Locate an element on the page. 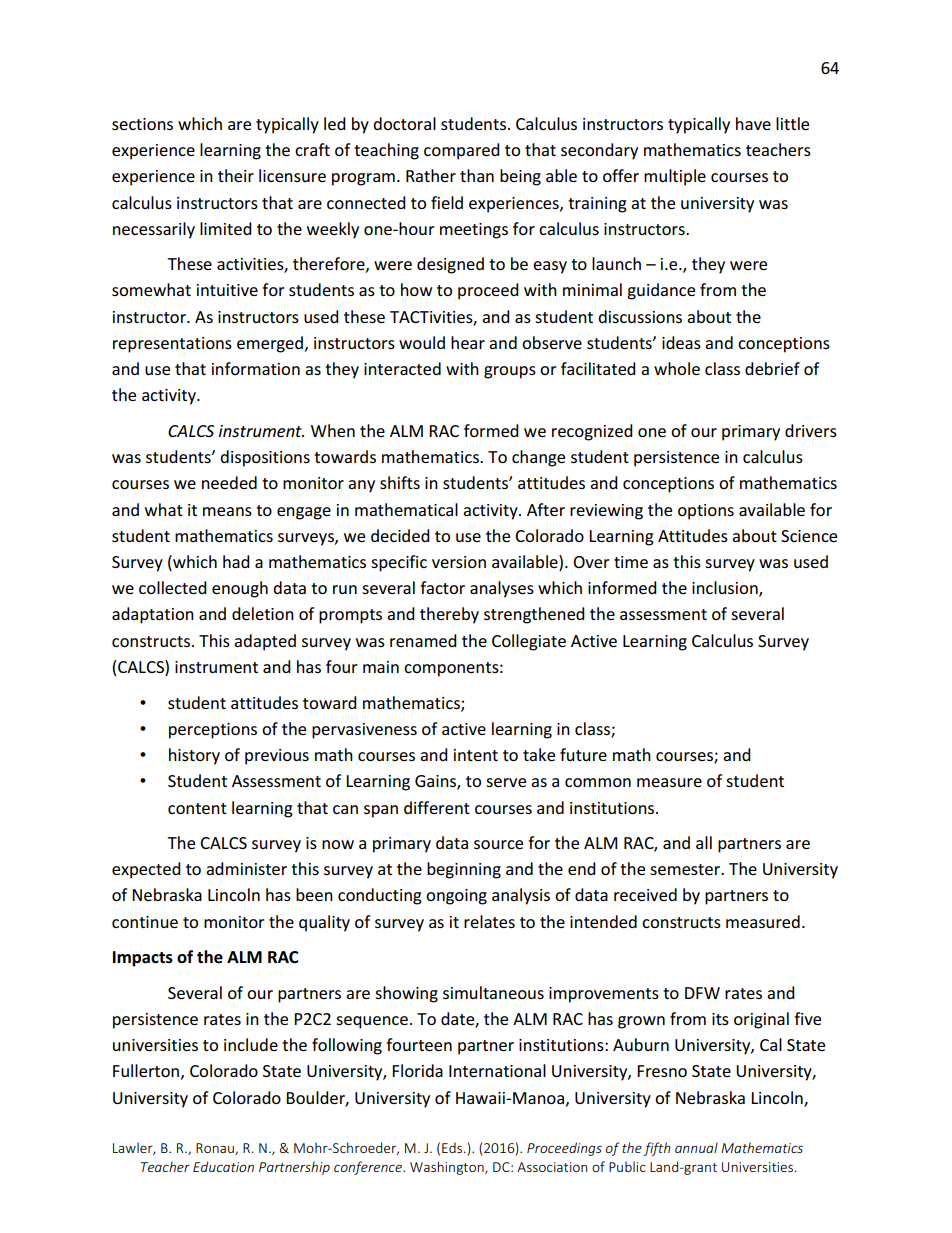  adapted is located at coordinates (265, 642).
